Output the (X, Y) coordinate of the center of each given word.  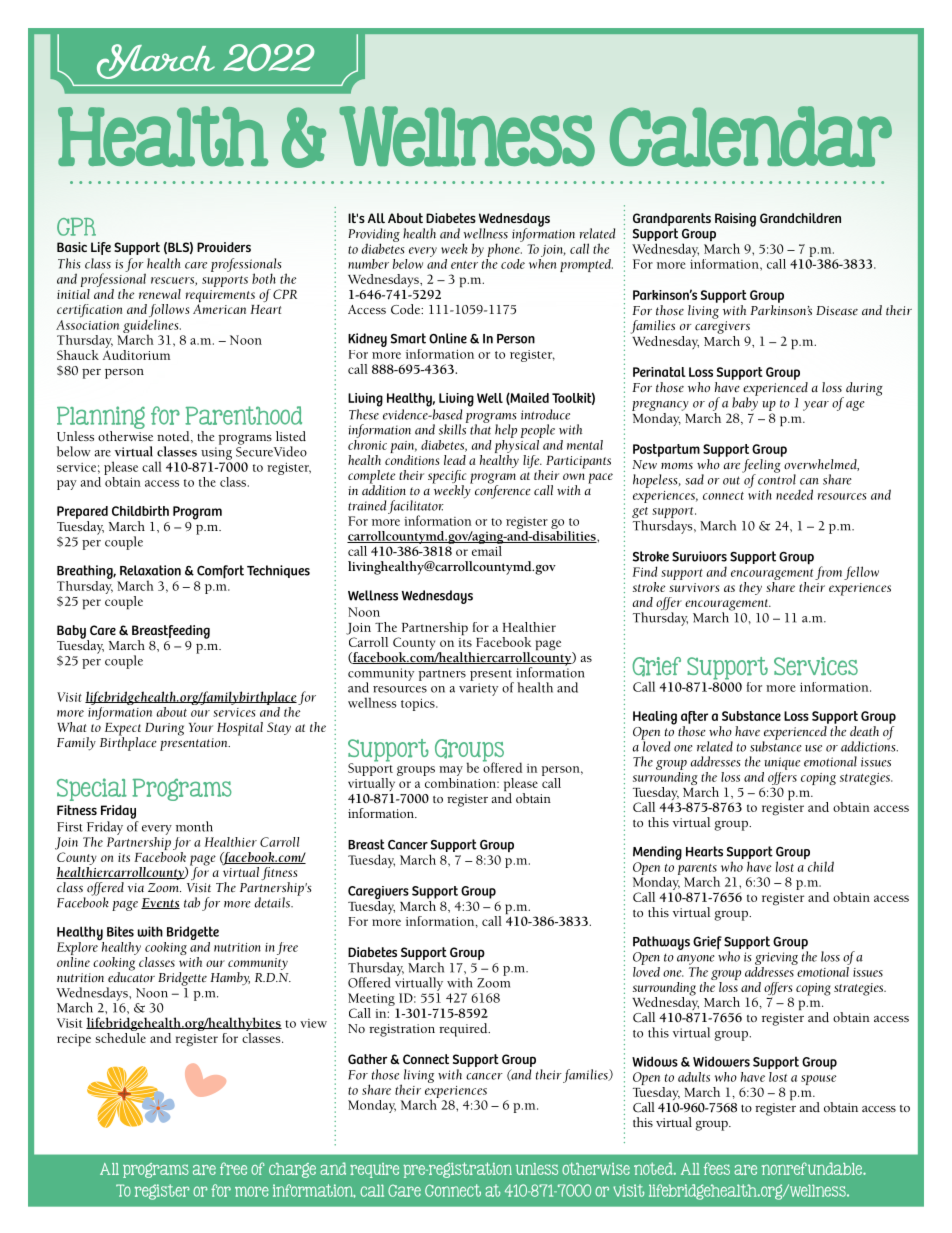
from (828, 573)
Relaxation (150, 570)
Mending (657, 853)
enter (464, 265)
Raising (735, 220)
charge (292, 1170)
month (194, 826)
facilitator (416, 508)
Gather (367, 1059)
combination (460, 781)
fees (717, 1168)
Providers (224, 247)
